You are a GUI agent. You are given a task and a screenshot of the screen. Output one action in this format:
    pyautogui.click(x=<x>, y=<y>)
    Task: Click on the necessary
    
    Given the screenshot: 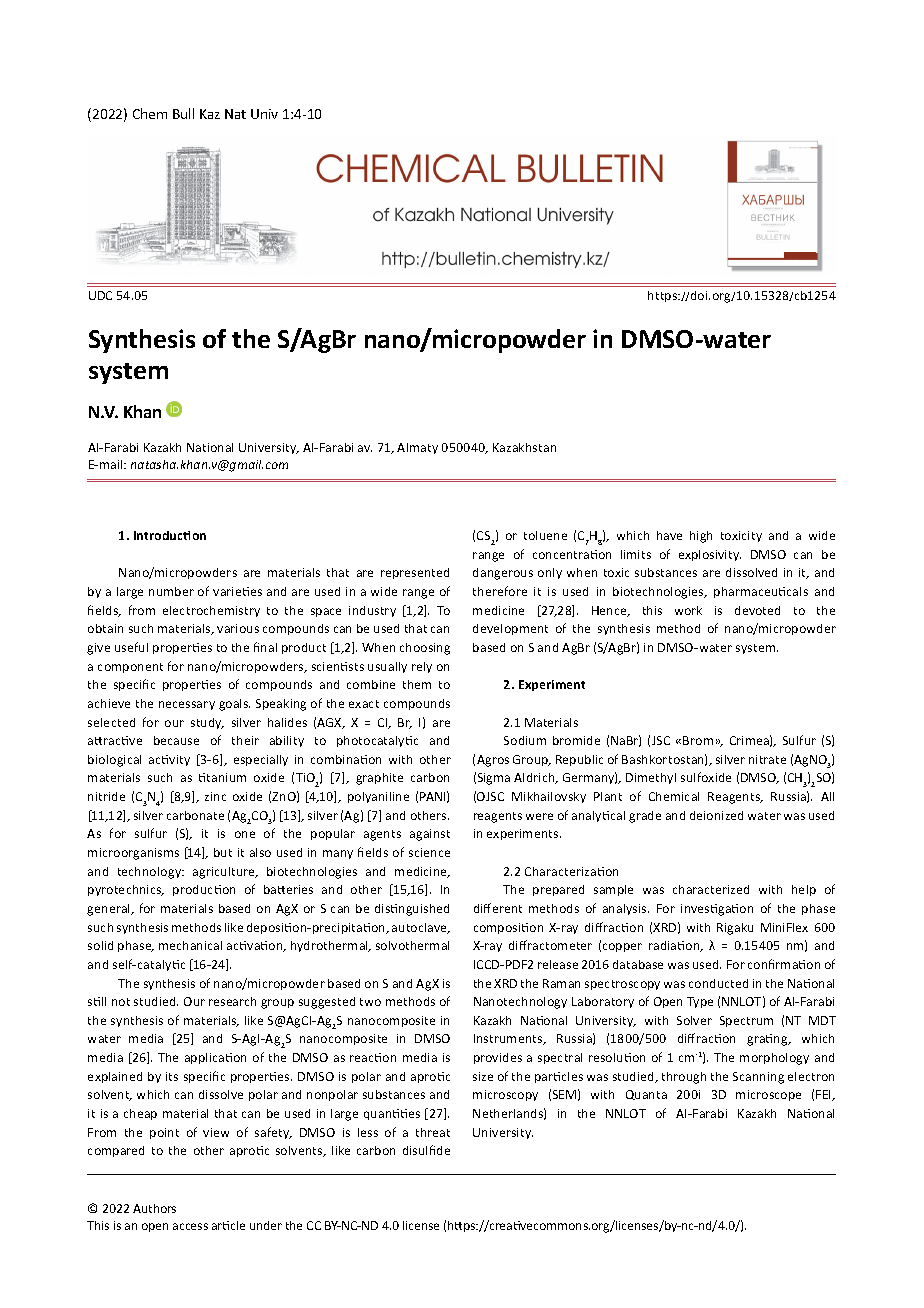 What is the action you would take?
    pyautogui.click(x=187, y=705)
